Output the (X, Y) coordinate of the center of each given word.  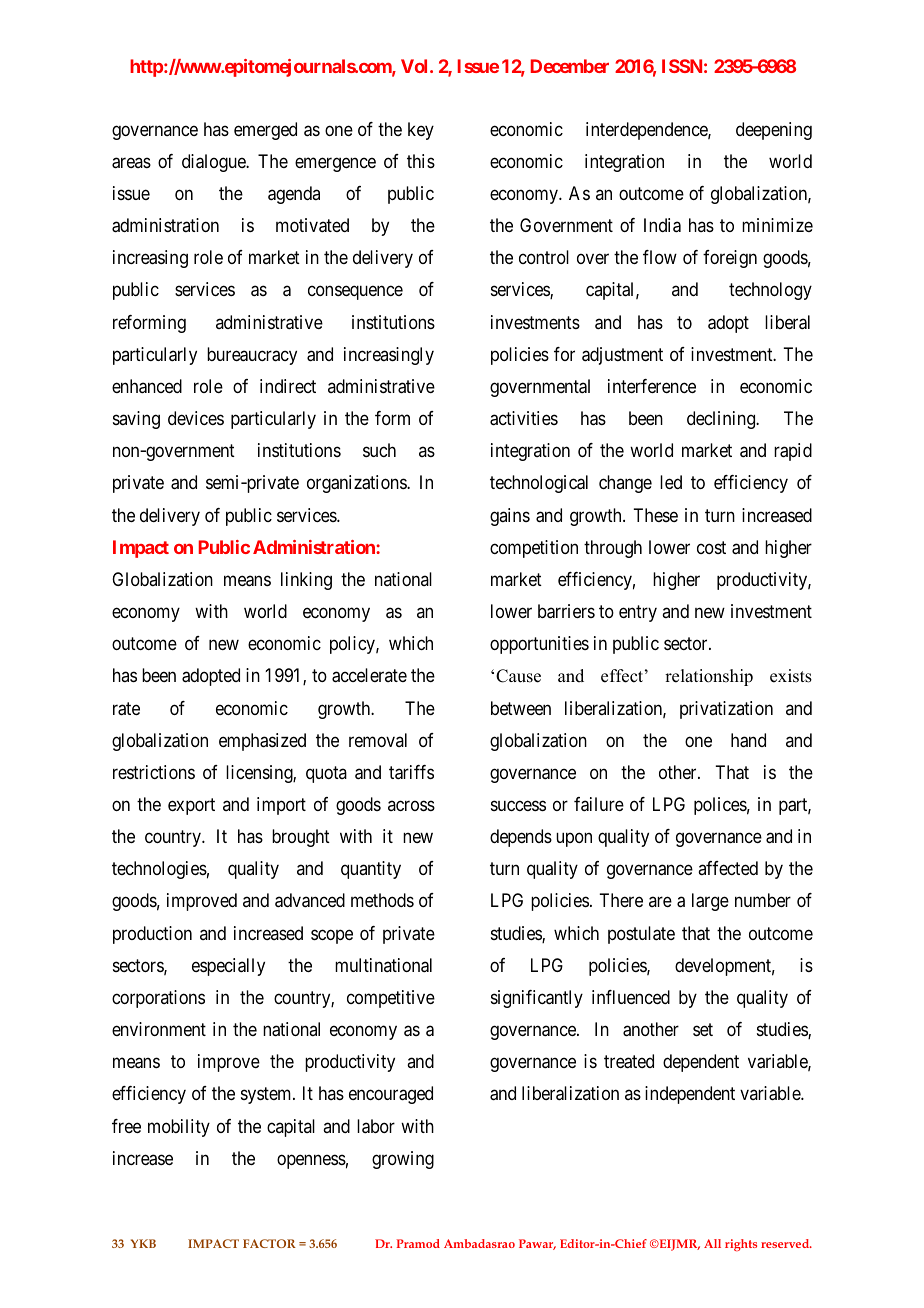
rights (741, 1245)
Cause (518, 676)
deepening (774, 131)
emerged (265, 131)
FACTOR (269, 1243)
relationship (709, 677)
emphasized (262, 742)
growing (403, 1160)
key (421, 131)
